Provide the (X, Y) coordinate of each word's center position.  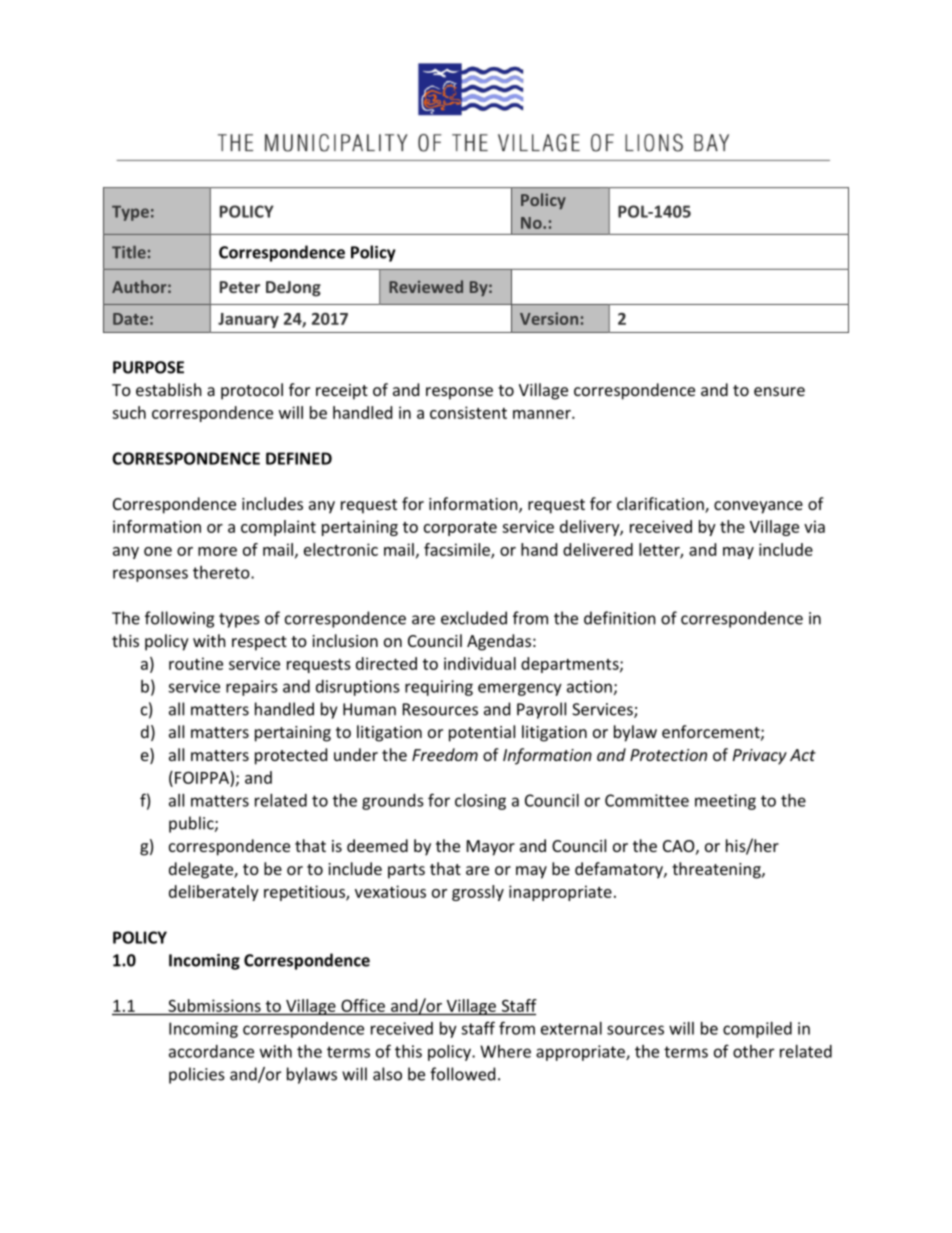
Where (505, 1051)
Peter (240, 287)
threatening (717, 870)
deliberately (214, 893)
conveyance (758, 507)
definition (620, 618)
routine (196, 663)
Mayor (491, 848)
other (753, 1051)
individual (480, 663)
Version (549, 318)
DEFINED (299, 458)
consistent (468, 412)
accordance (211, 1051)
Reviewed (426, 286)
